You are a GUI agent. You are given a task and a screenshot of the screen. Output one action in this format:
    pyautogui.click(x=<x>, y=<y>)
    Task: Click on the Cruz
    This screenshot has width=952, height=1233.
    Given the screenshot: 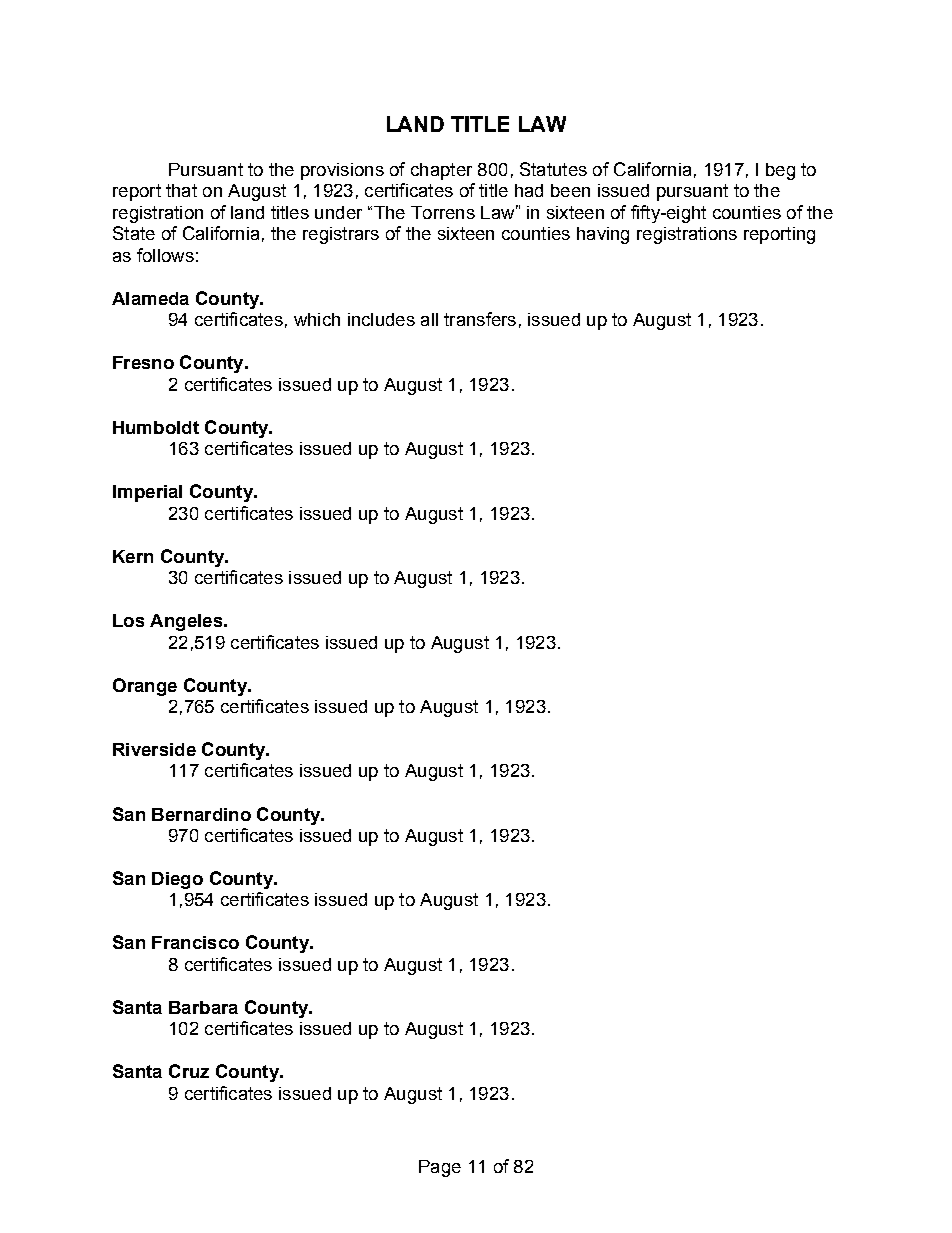 What is the action you would take?
    pyautogui.click(x=189, y=1071)
